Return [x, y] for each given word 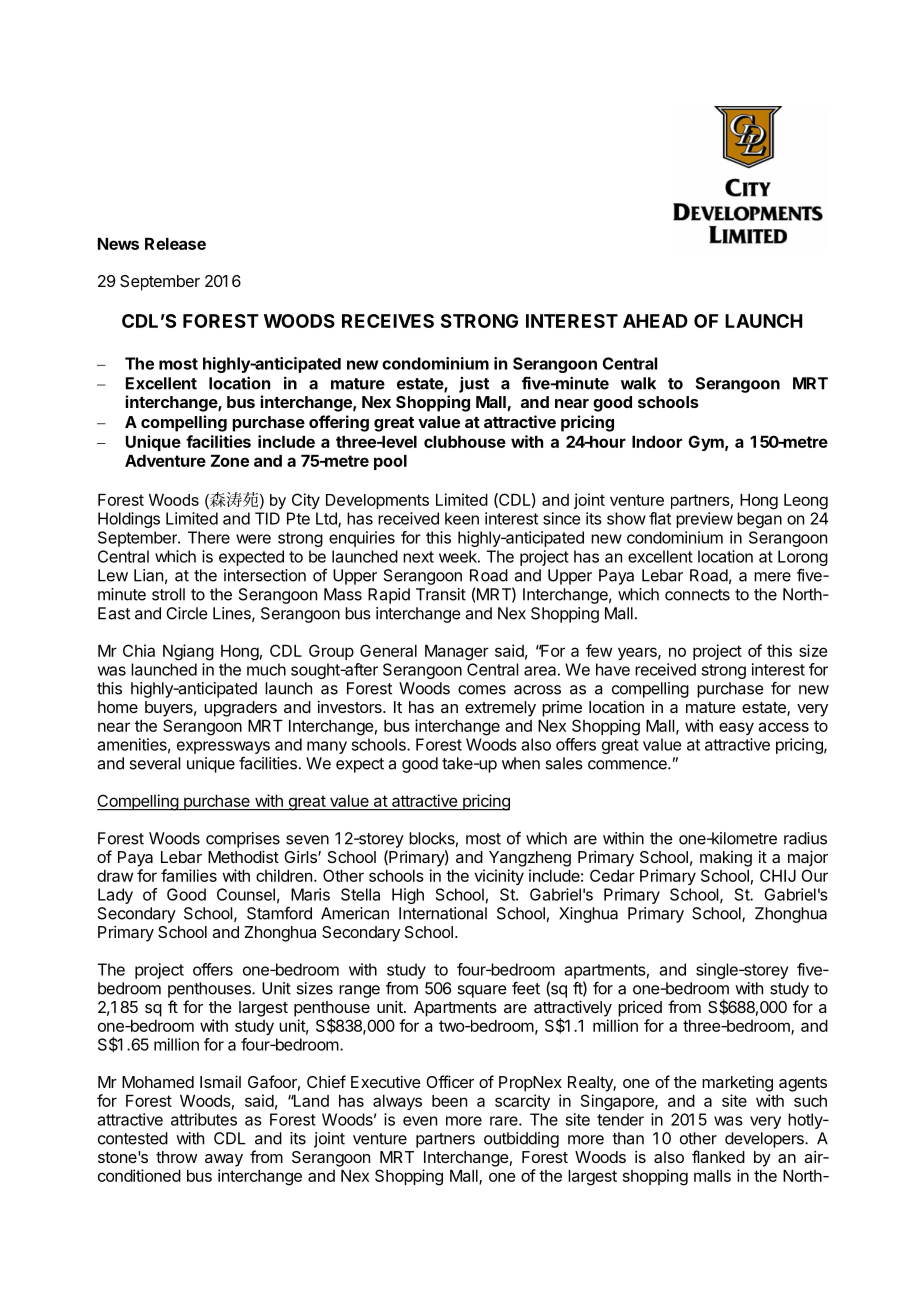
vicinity [499, 877]
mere [772, 577]
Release [175, 244]
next [418, 557]
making [726, 859]
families [189, 875]
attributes [204, 1119]
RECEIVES [388, 321]
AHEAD [655, 321]
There [209, 537]
